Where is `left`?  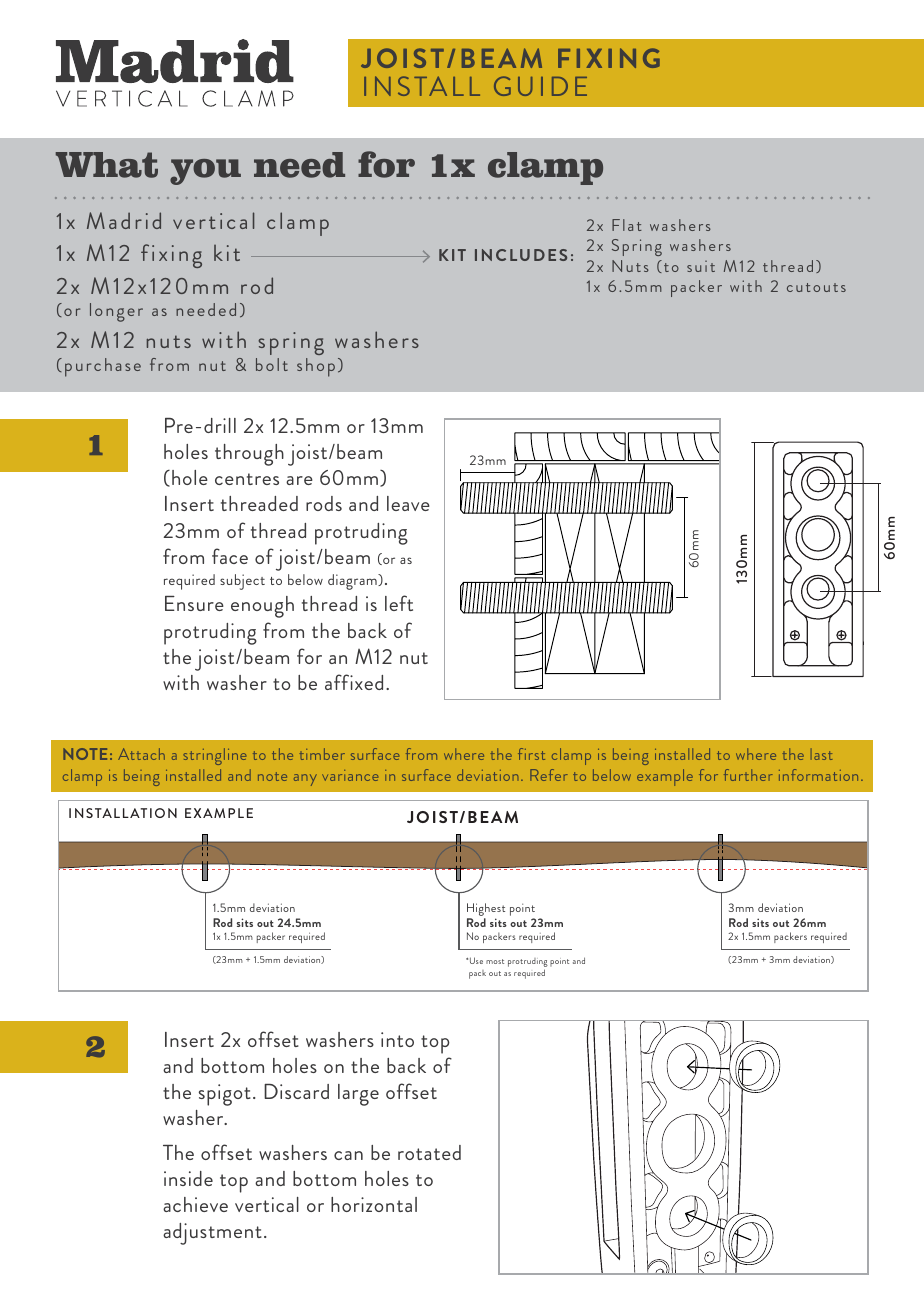
left is located at coordinates (399, 603).
